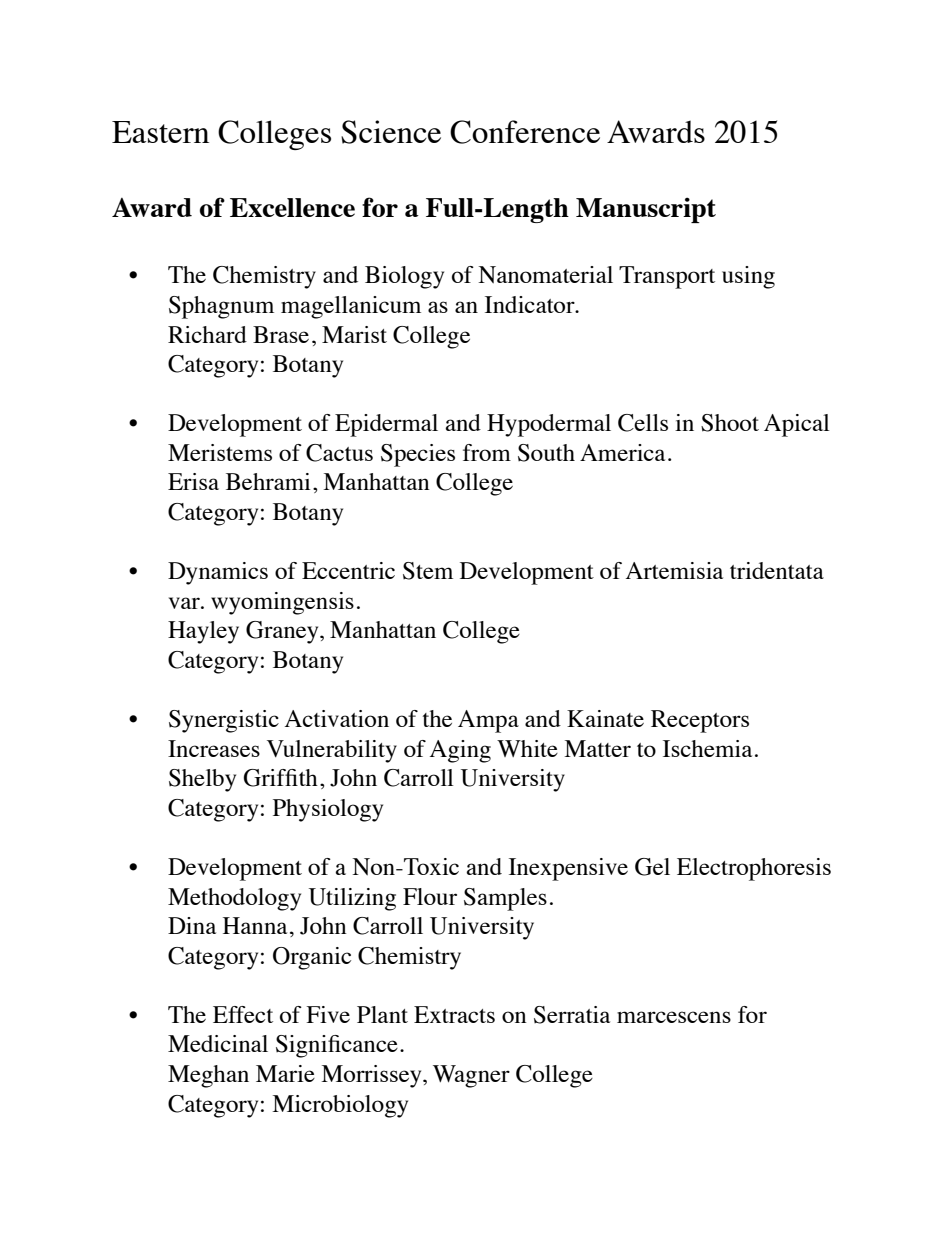  I want to click on Increases, so click(214, 748).
